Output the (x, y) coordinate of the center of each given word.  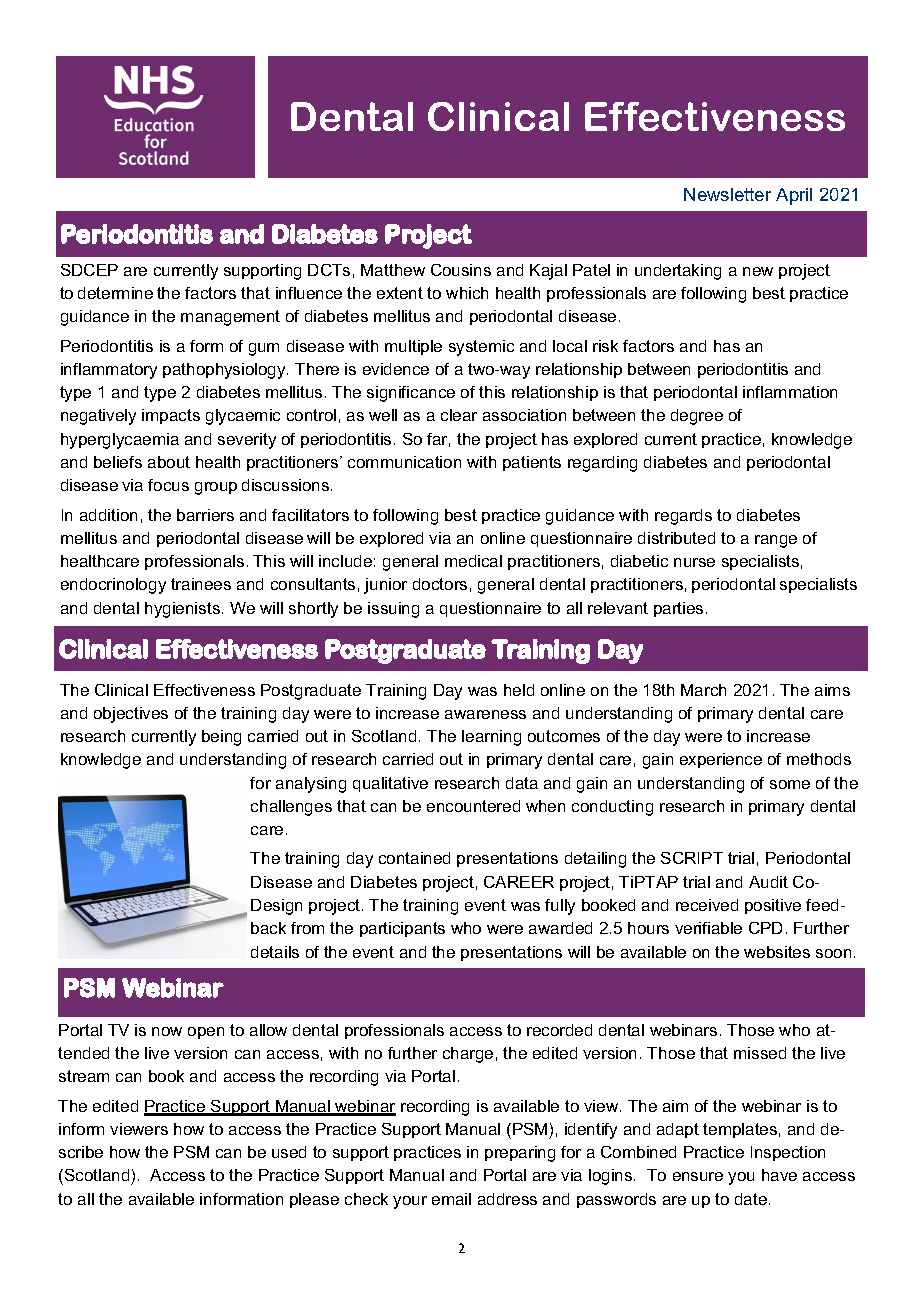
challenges (291, 808)
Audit (768, 882)
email (451, 1199)
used (289, 1152)
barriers (205, 515)
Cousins (461, 270)
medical (473, 561)
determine (115, 293)
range (776, 541)
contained (414, 858)
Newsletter (727, 194)
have (779, 1175)
